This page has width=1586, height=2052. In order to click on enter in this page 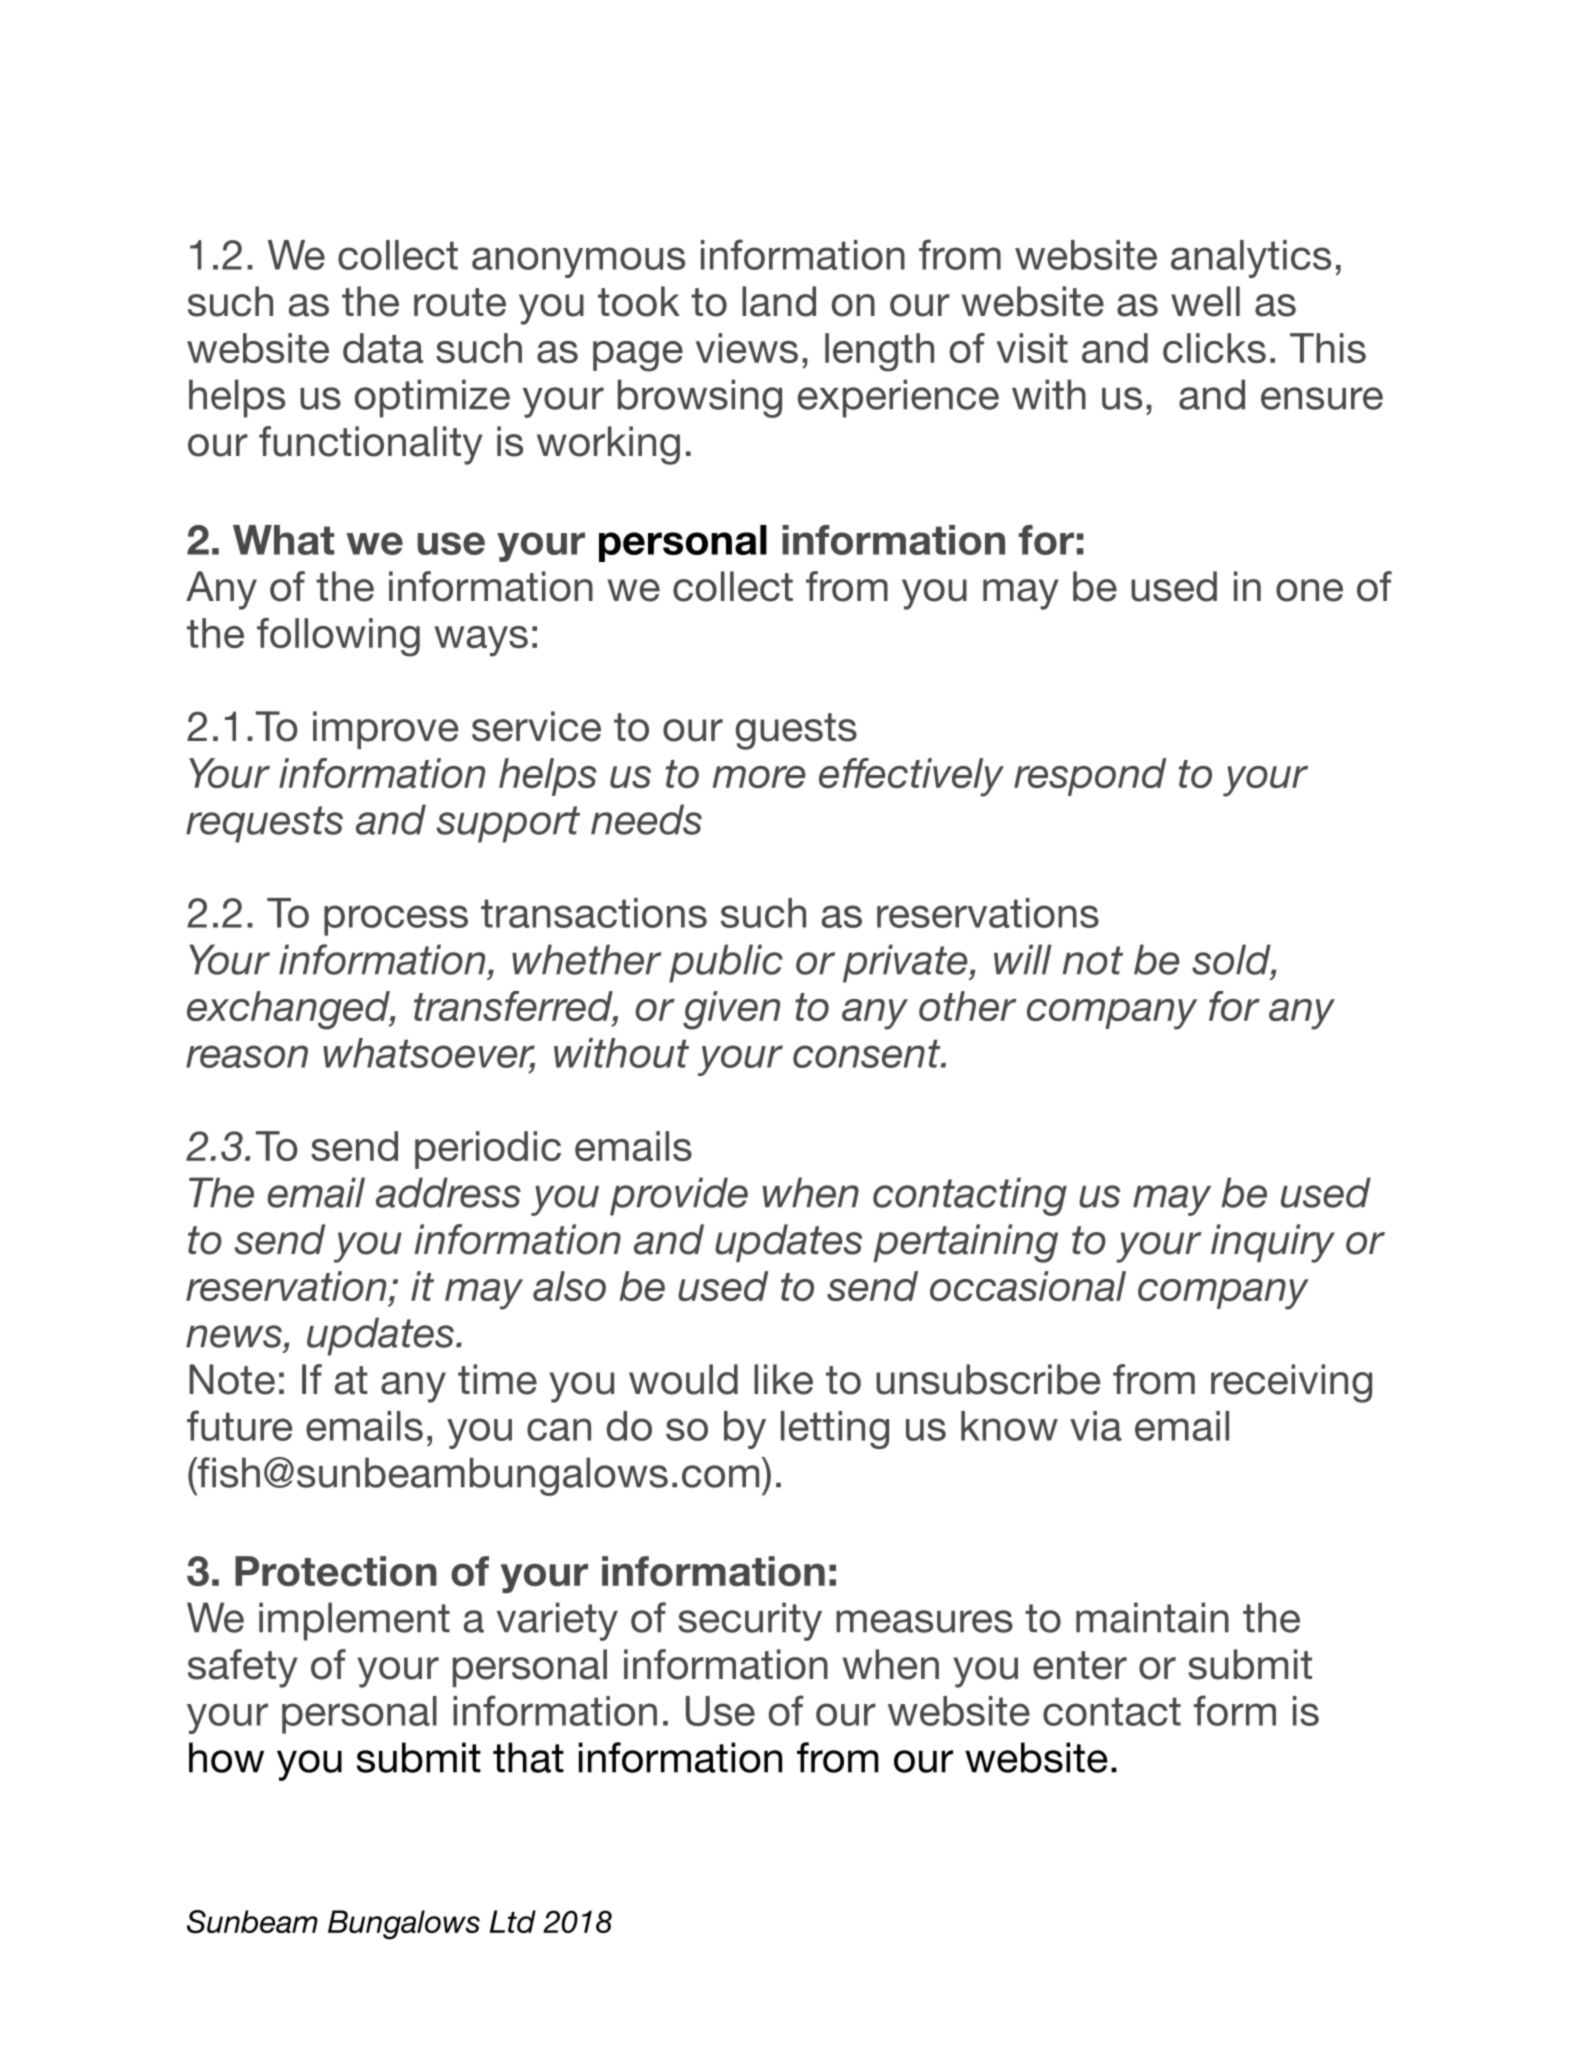, I will do `click(1080, 1665)`.
